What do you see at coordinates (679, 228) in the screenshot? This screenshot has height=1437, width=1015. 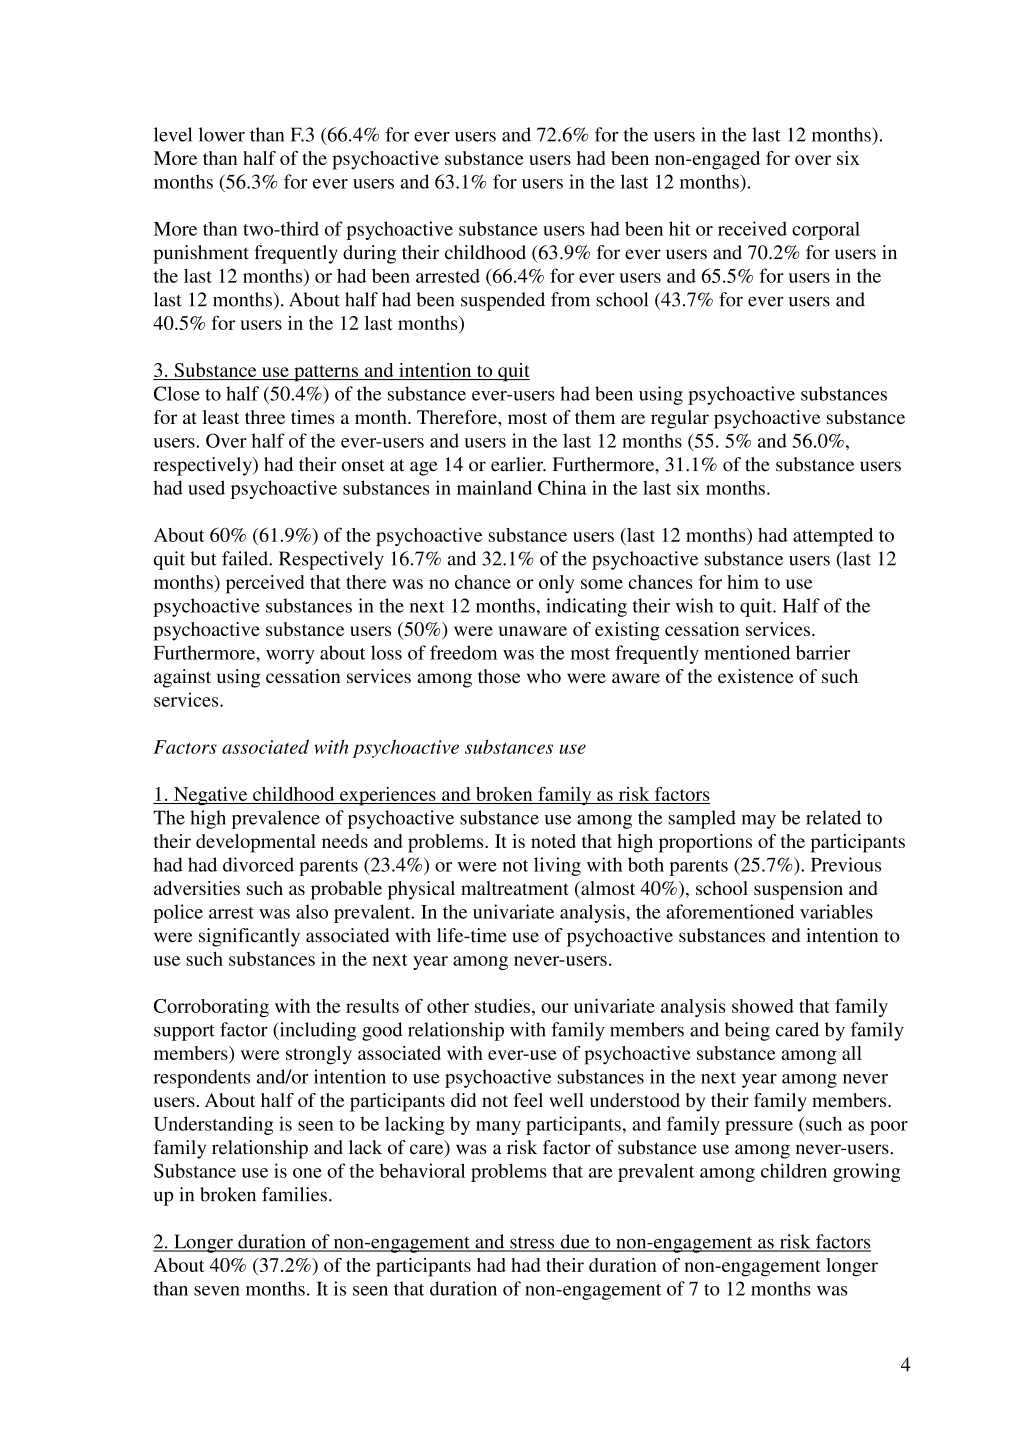 I see `hit` at bounding box center [679, 228].
